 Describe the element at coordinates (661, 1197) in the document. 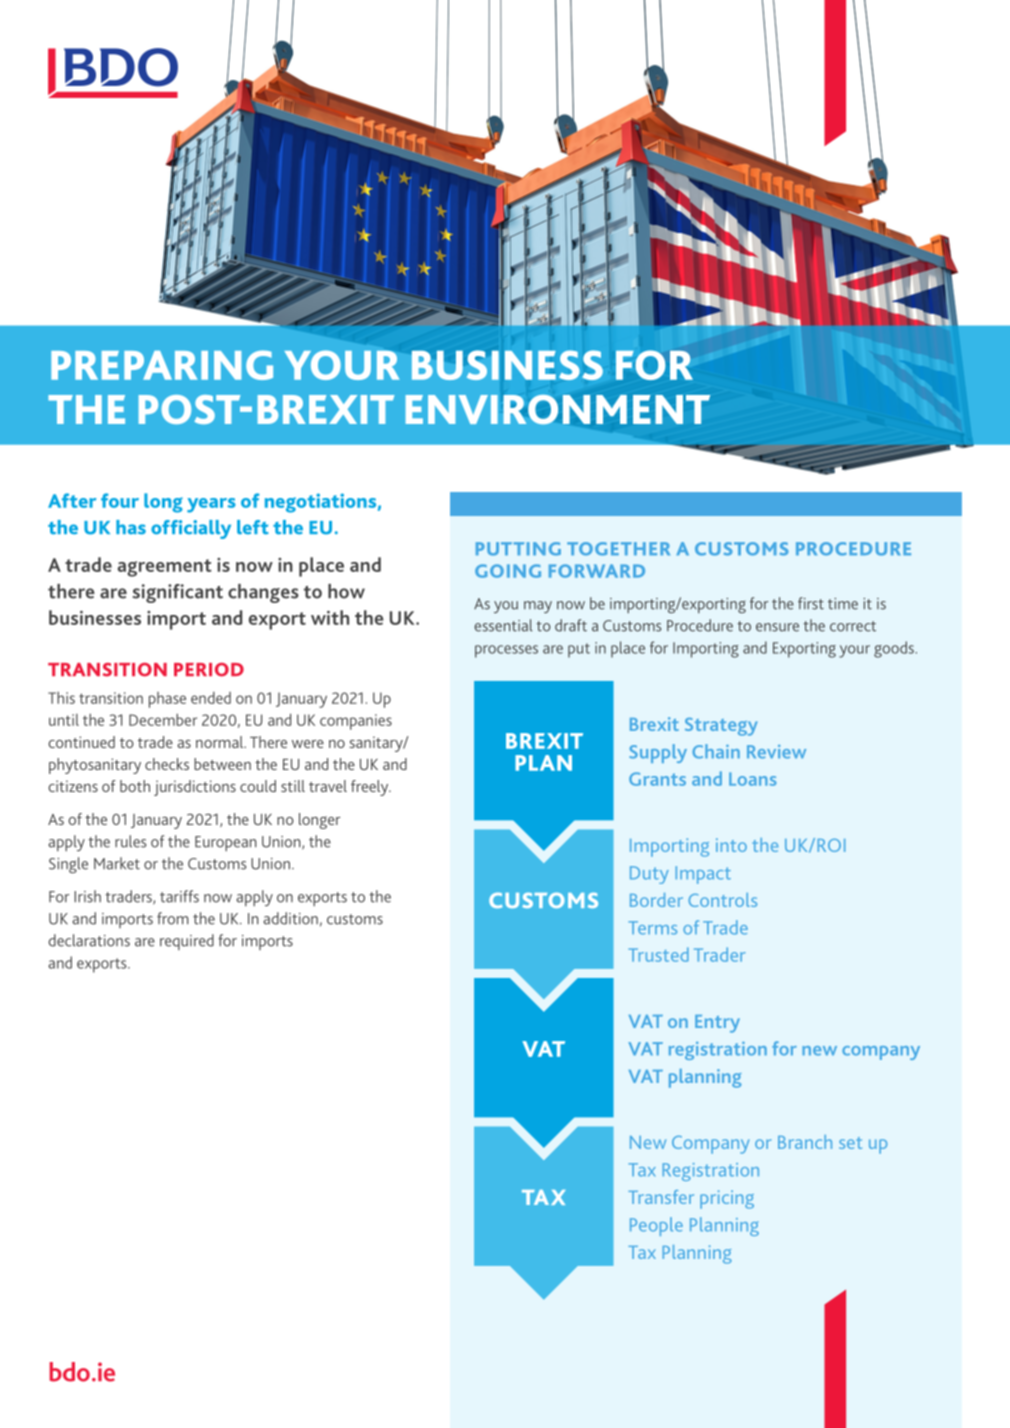

I see `Transfer` at that location.
